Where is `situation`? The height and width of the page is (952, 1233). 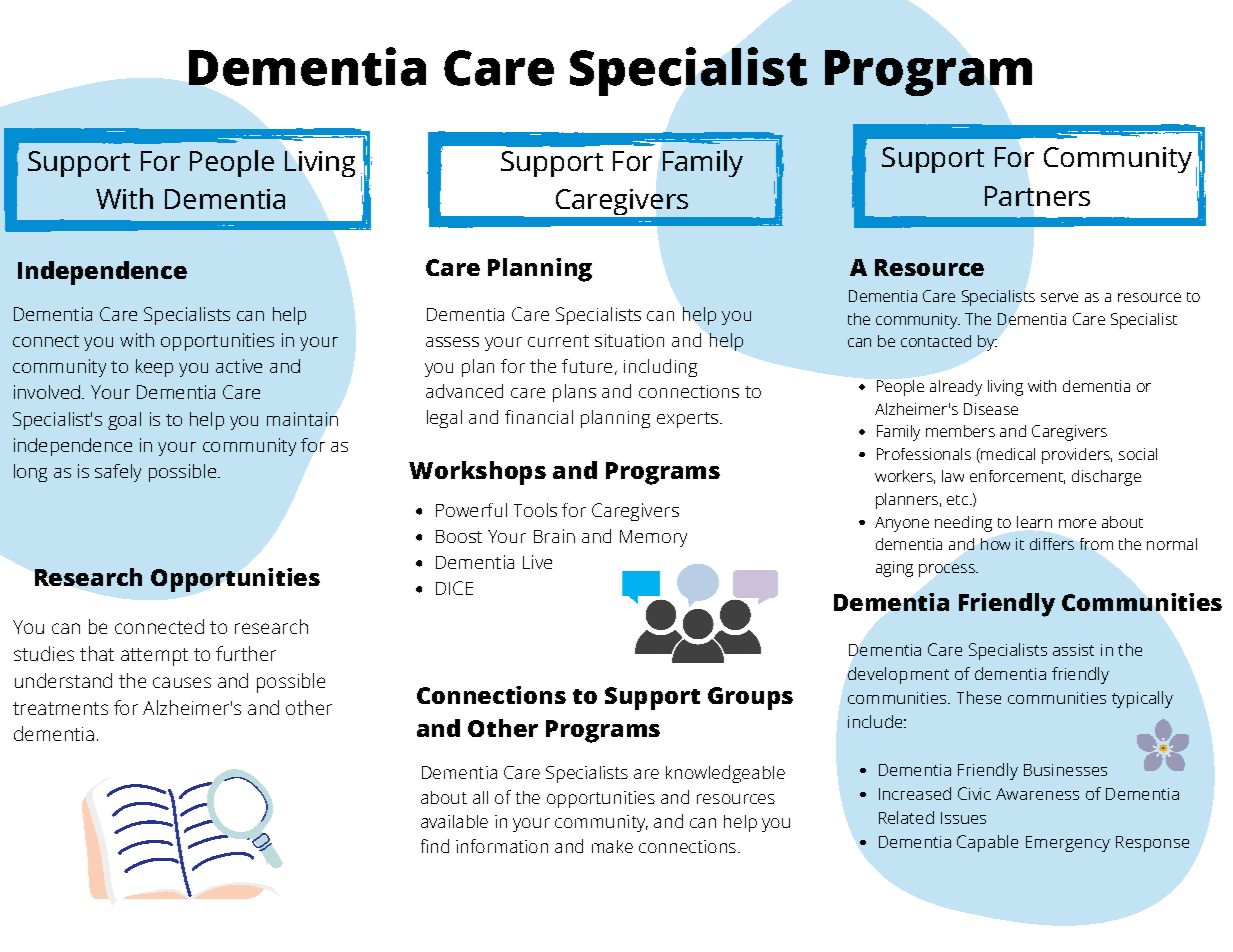
situation is located at coordinates (629, 340).
